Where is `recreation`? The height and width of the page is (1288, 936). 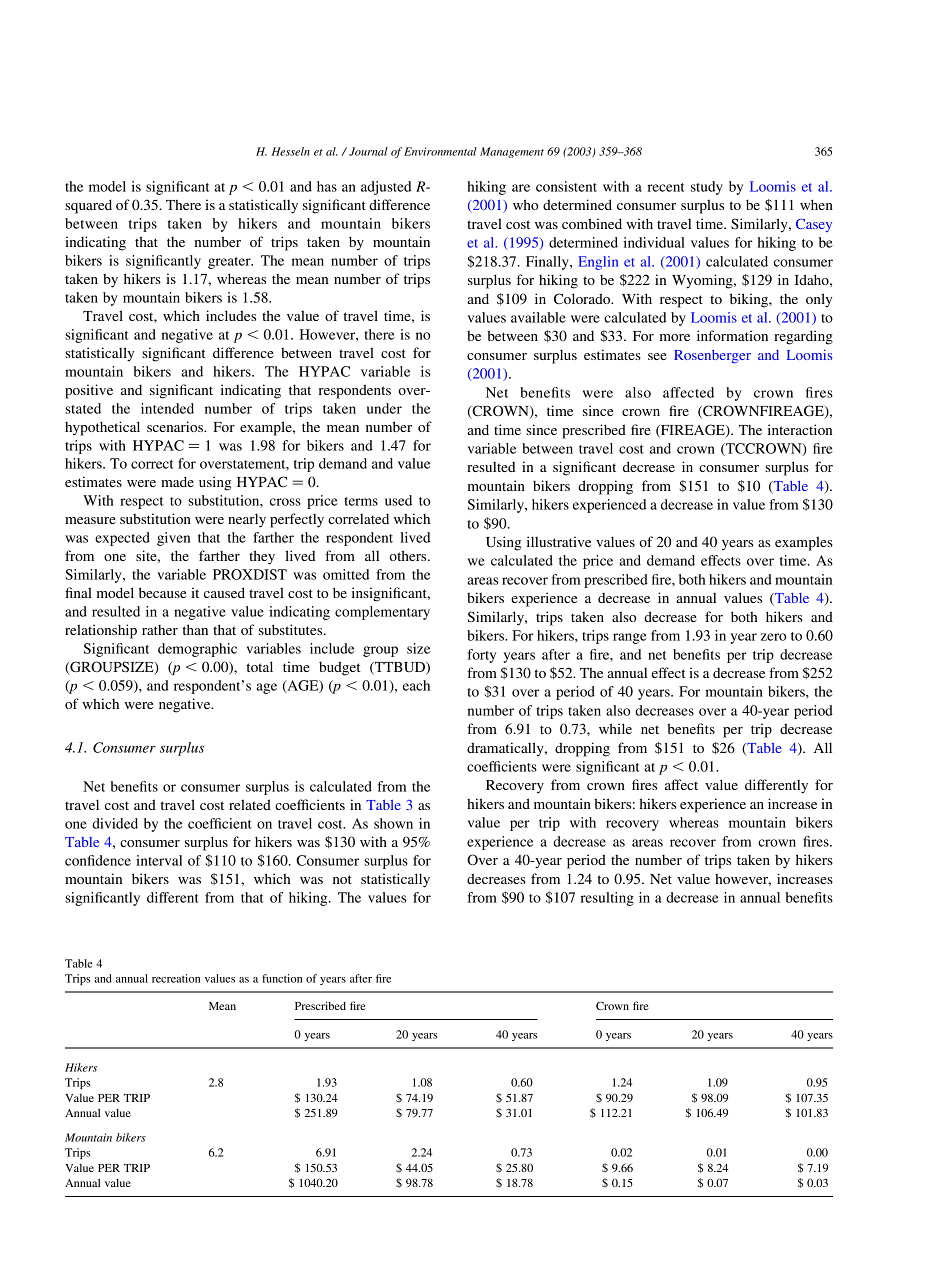
recreation is located at coordinates (176, 978).
